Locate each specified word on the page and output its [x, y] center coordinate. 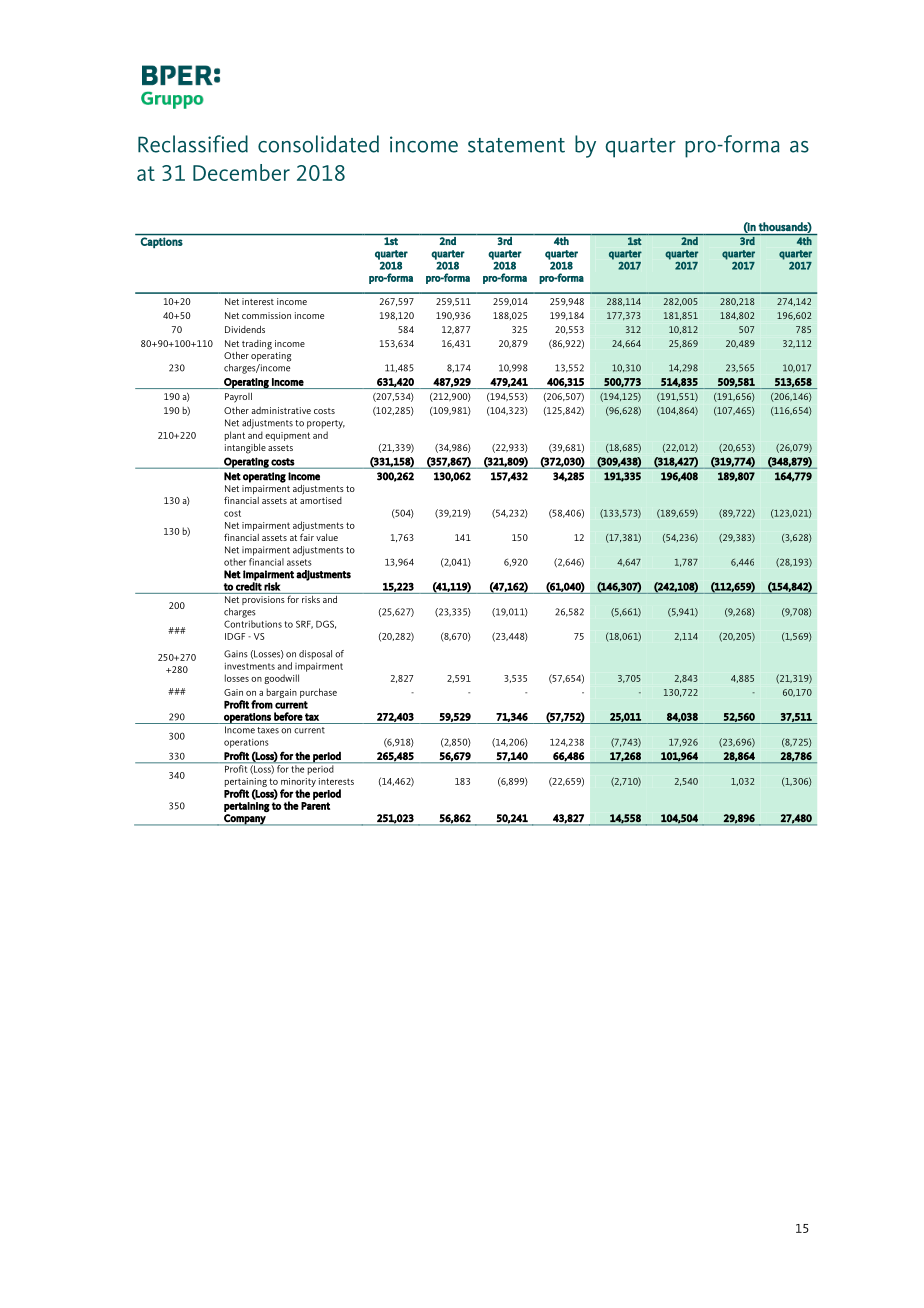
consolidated [318, 144]
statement [516, 145]
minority [298, 784]
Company [245, 820]
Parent [315, 806]
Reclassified [193, 144]
